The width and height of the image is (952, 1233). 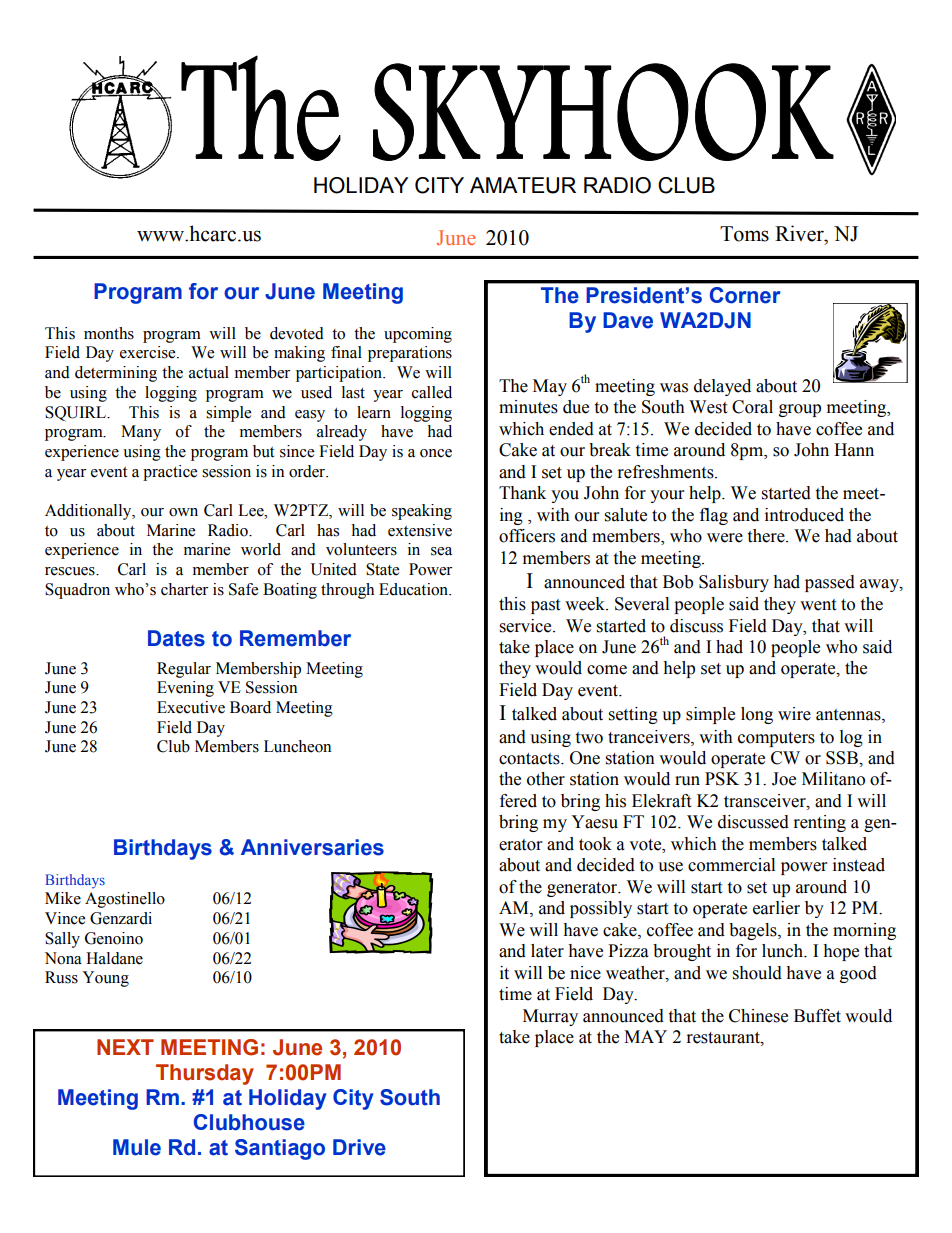 What do you see at coordinates (757, 973) in the image?
I see `should` at bounding box center [757, 973].
